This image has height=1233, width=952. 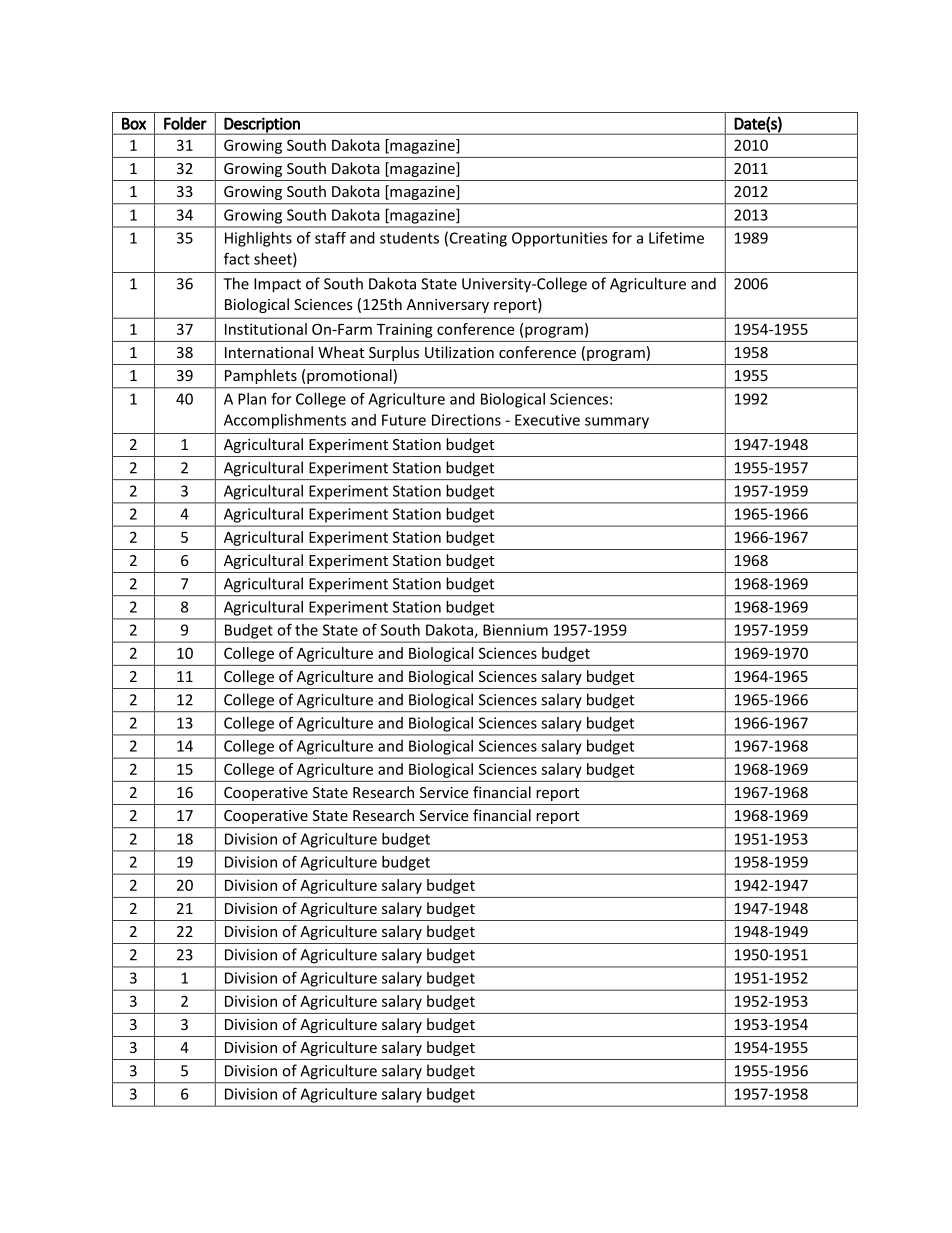 I want to click on Description, so click(x=262, y=126).
